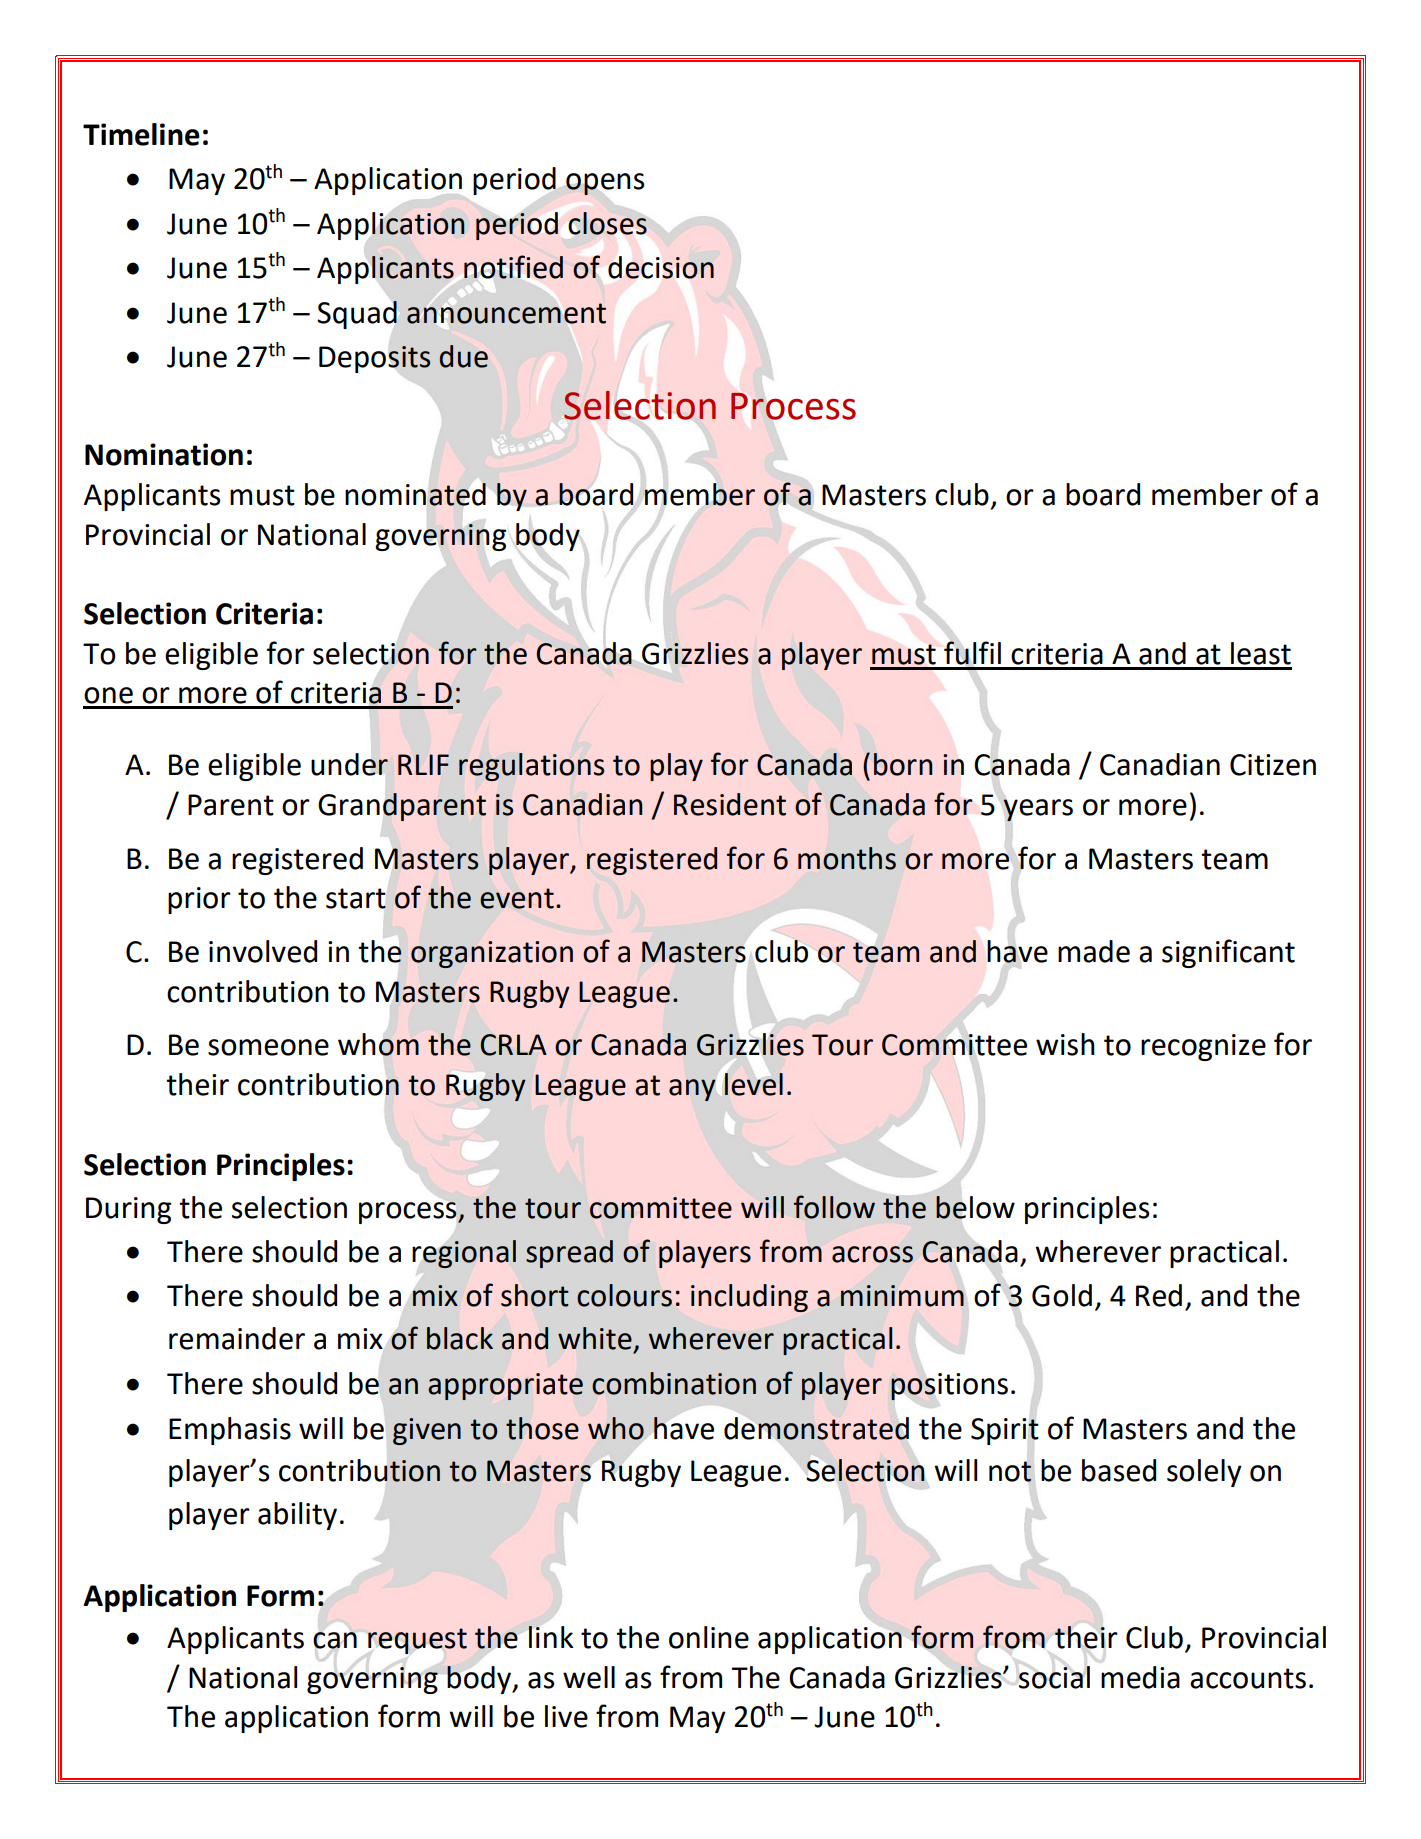 This document has width=1421, height=1839. I want to click on online, so click(709, 1637).
